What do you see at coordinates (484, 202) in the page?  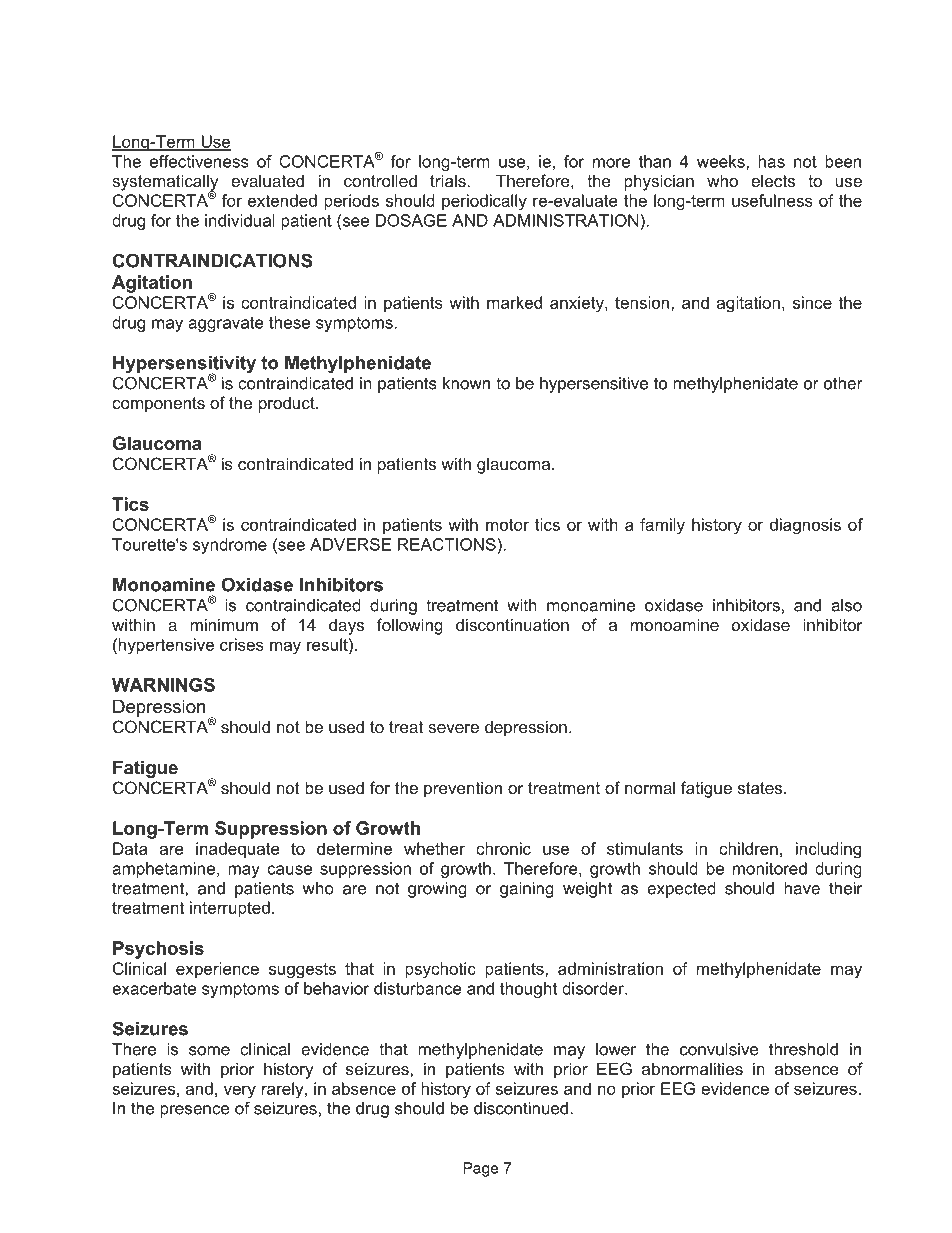 I see `periodically` at bounding box center [484, 202].
